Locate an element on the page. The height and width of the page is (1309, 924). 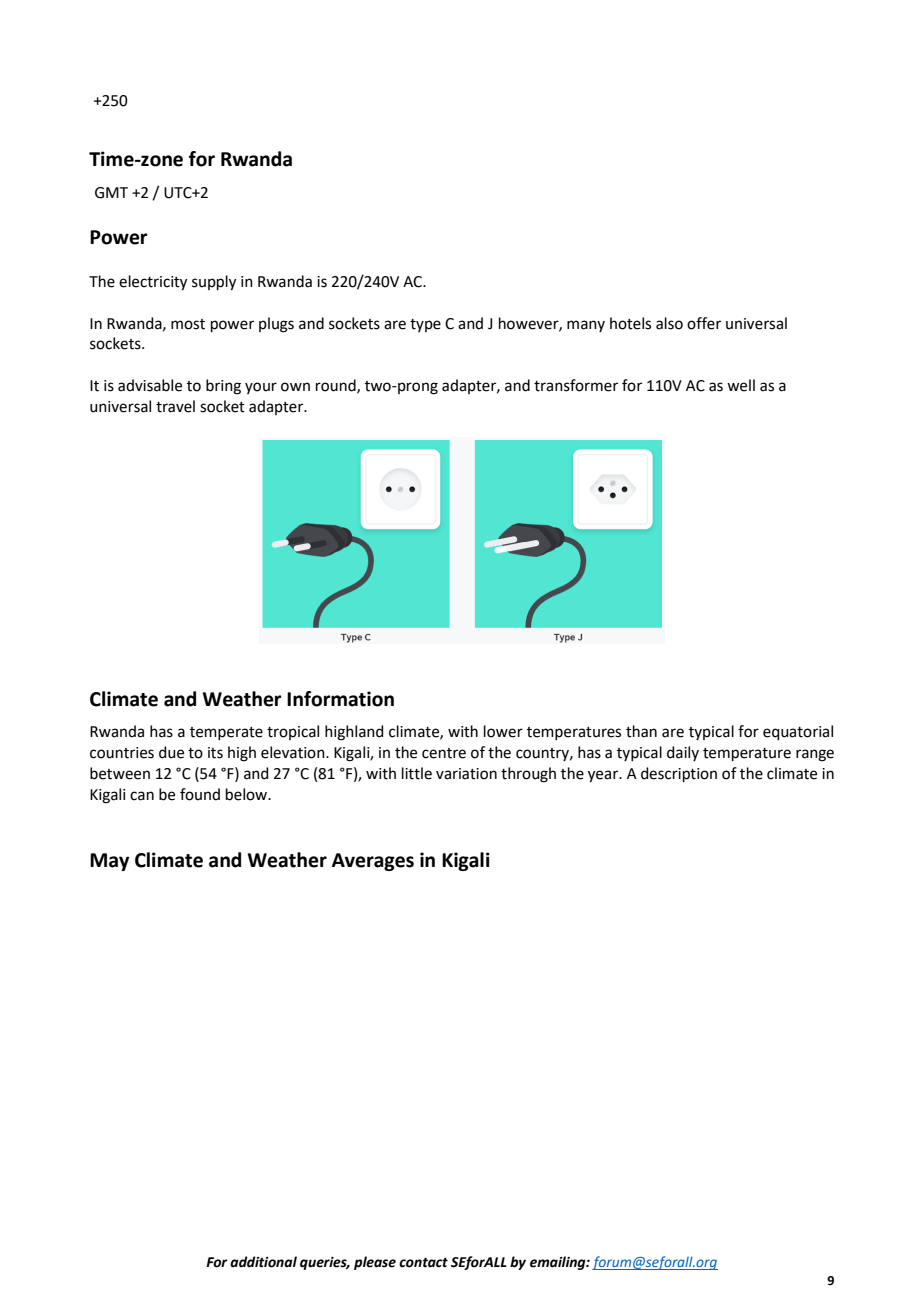
description is located at coordinates (679, 774).
